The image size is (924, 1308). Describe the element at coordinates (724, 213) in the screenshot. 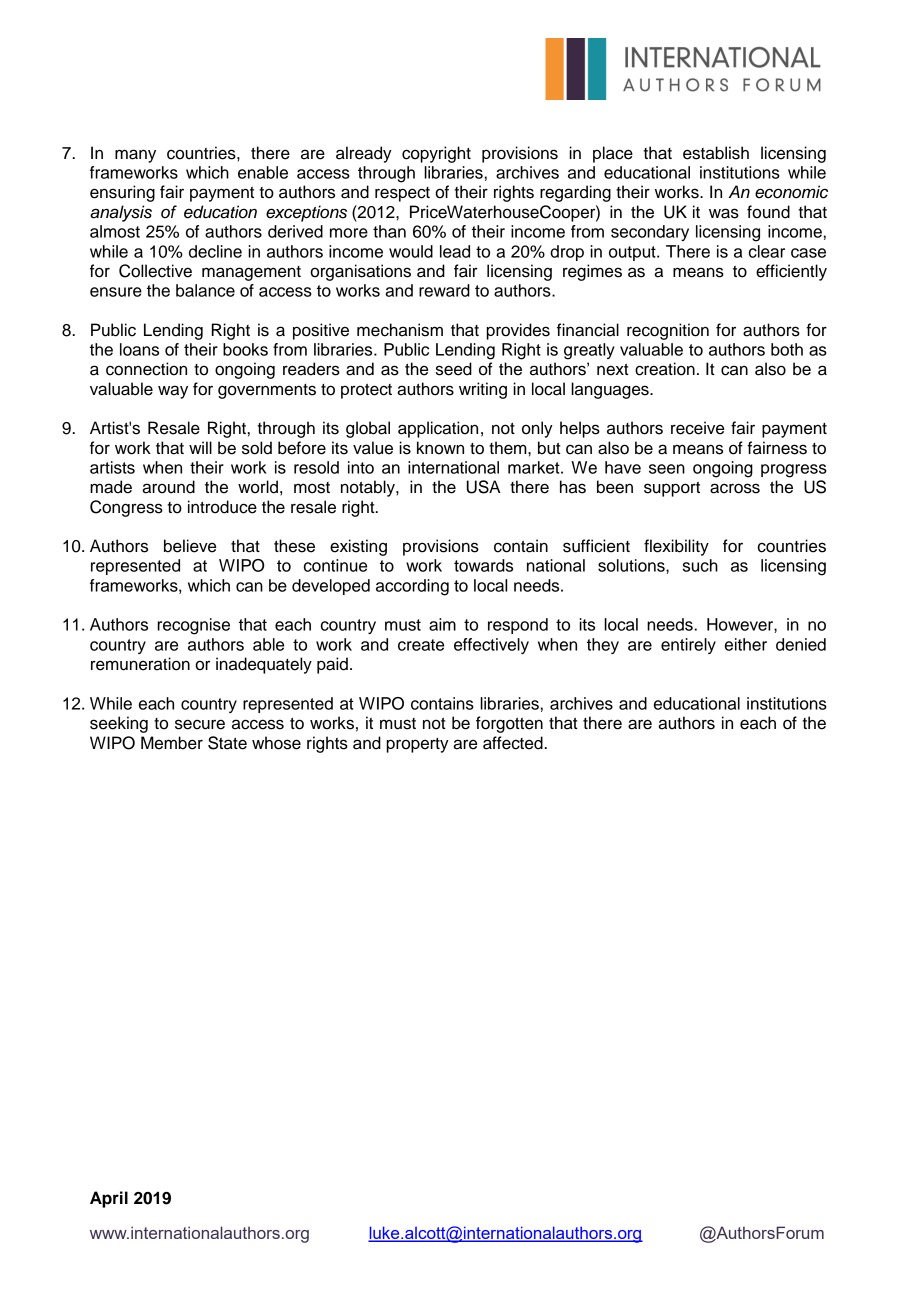

I see `was` at that location.
